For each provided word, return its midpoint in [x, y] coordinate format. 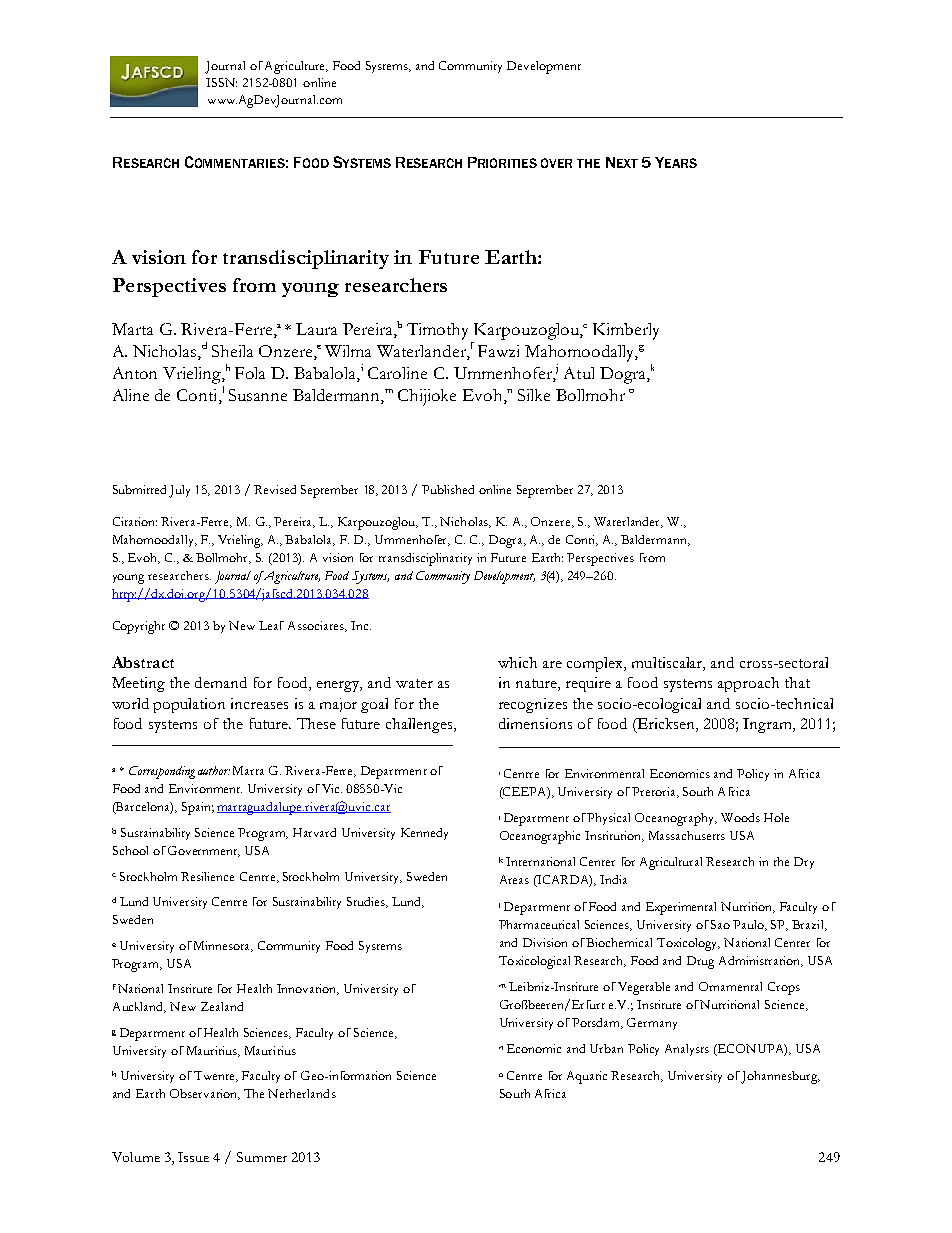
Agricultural [671, 863]
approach [748, 684]
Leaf [271, 625]
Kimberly [626, 331]
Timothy [437, 331]
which [517, 662]
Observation [205, 1094]
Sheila [232, 351]
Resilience [207, 876]
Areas [514, 879]
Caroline [397, 373]
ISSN [221, 82]
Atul [579, 373]
